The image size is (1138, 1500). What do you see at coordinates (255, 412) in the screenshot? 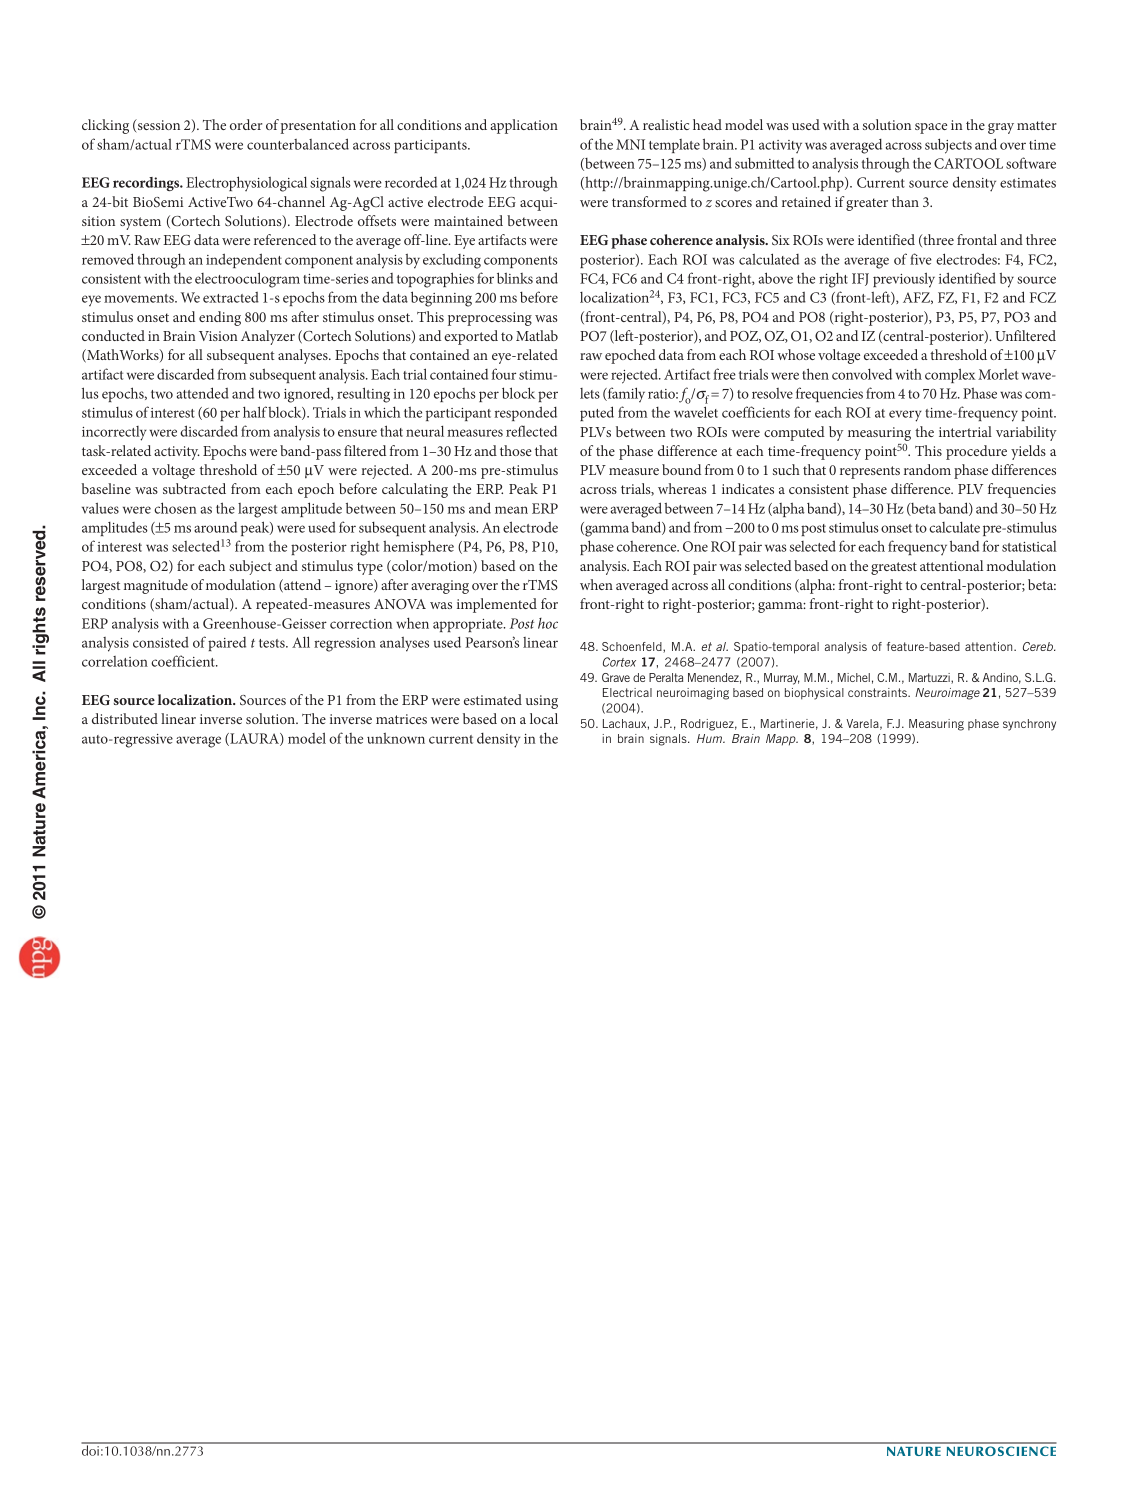
I see `half` at bounding box center [255, 412].
